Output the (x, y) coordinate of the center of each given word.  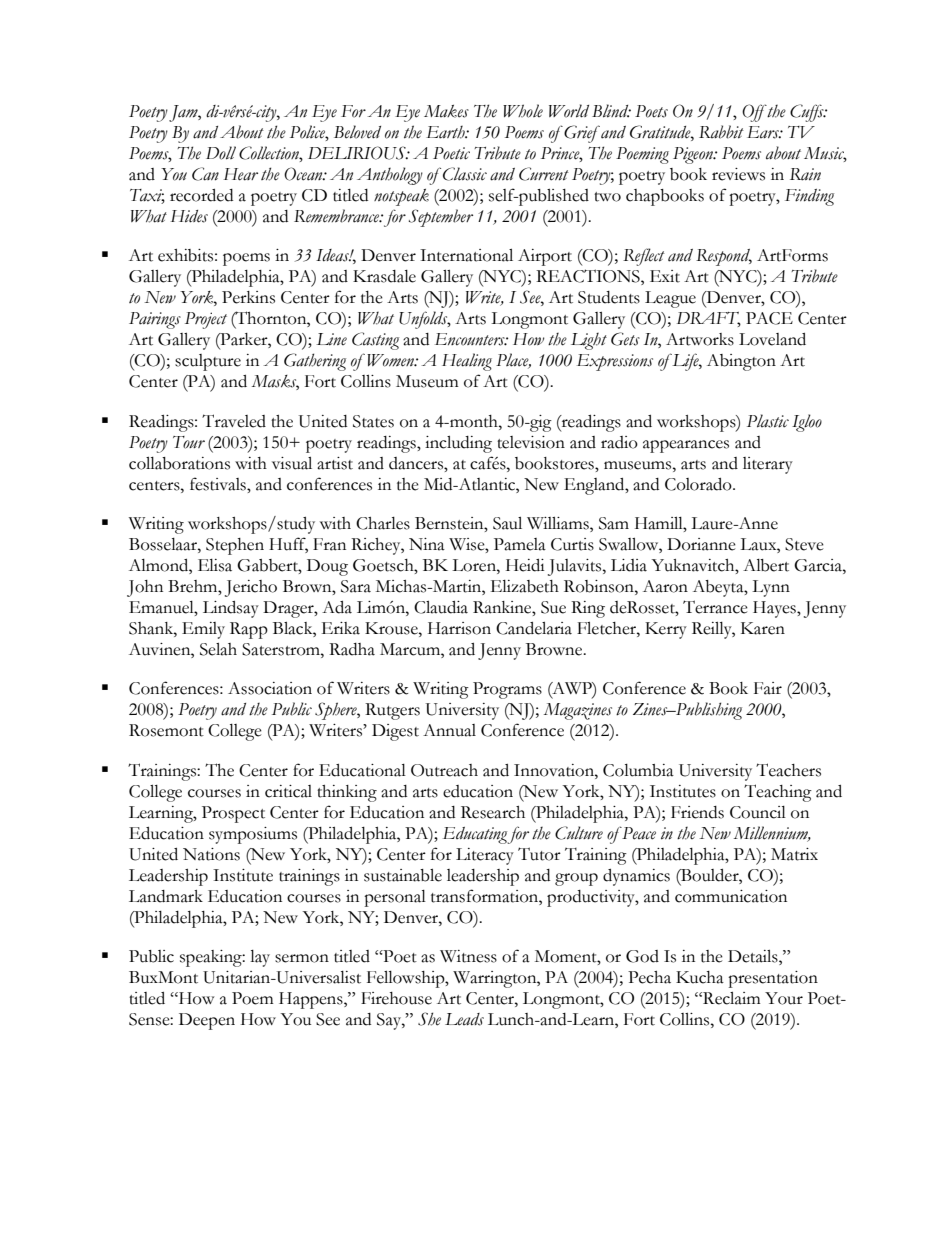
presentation (773, 979)
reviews (738, 174)
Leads (464, 1019)
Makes (446, 111)
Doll (221, 153)
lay (260, 958)
